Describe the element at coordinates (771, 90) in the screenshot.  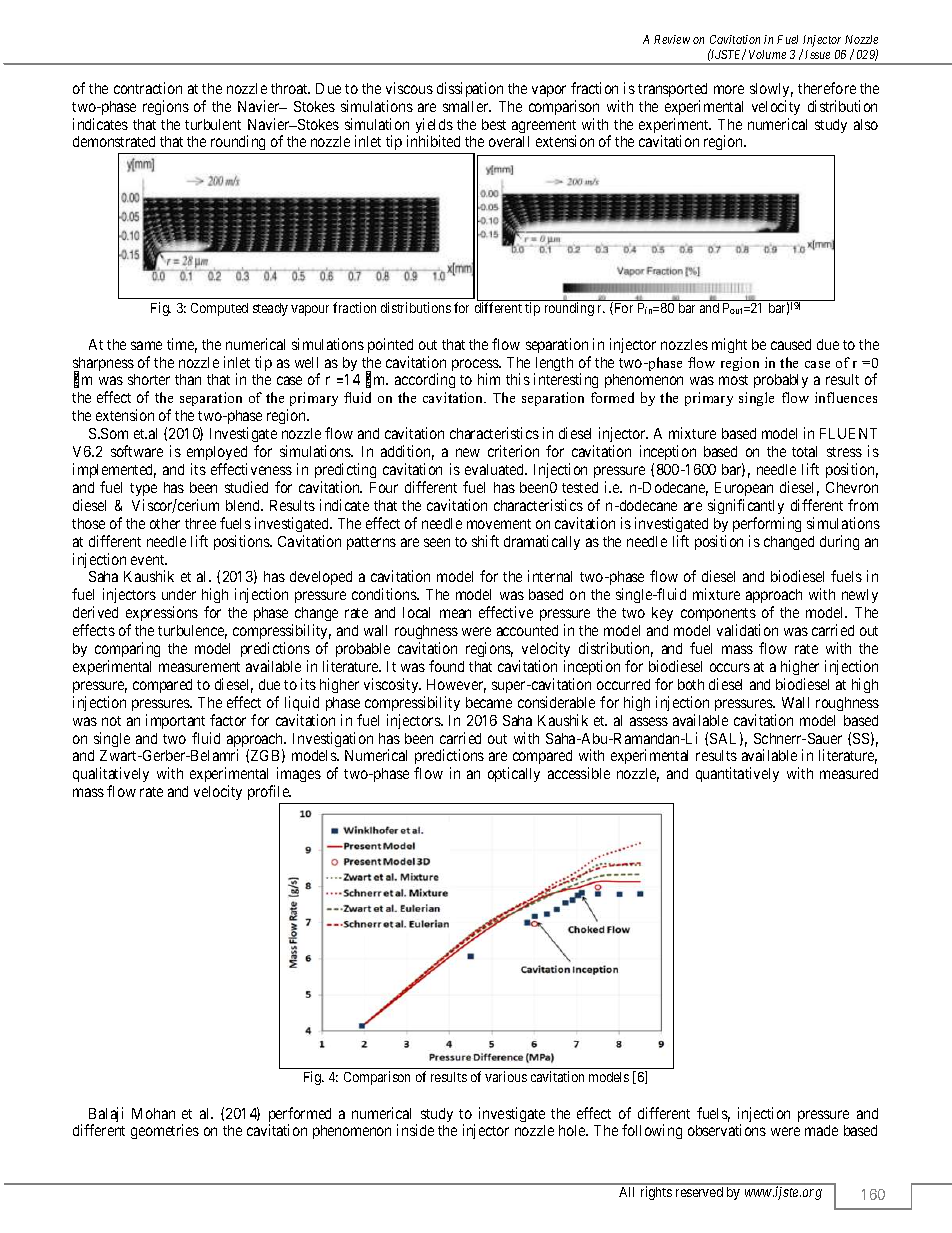
I see `slowly` at that location.
